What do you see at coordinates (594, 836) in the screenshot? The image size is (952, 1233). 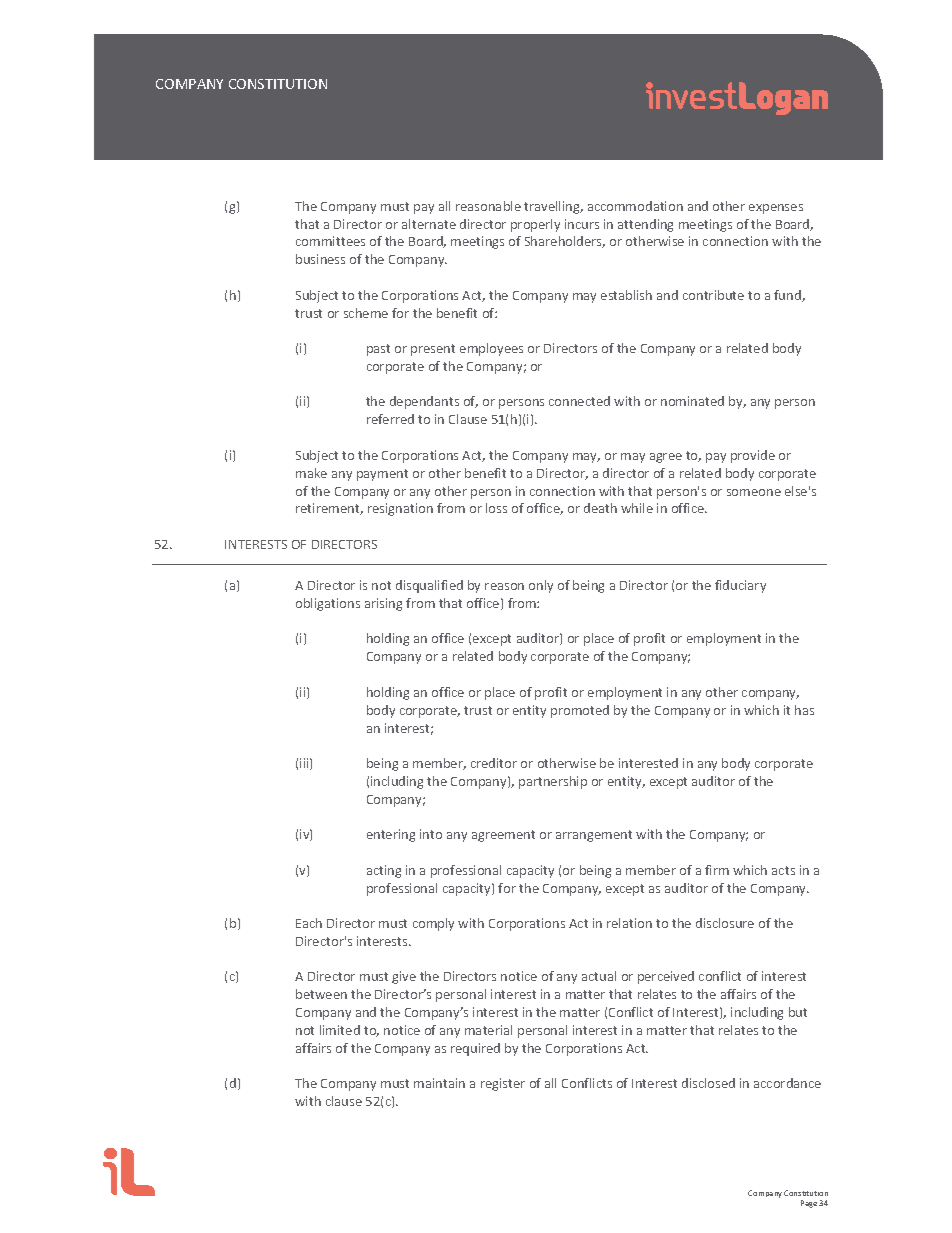 I see `arrangement` at bounding box center [594, 836].
